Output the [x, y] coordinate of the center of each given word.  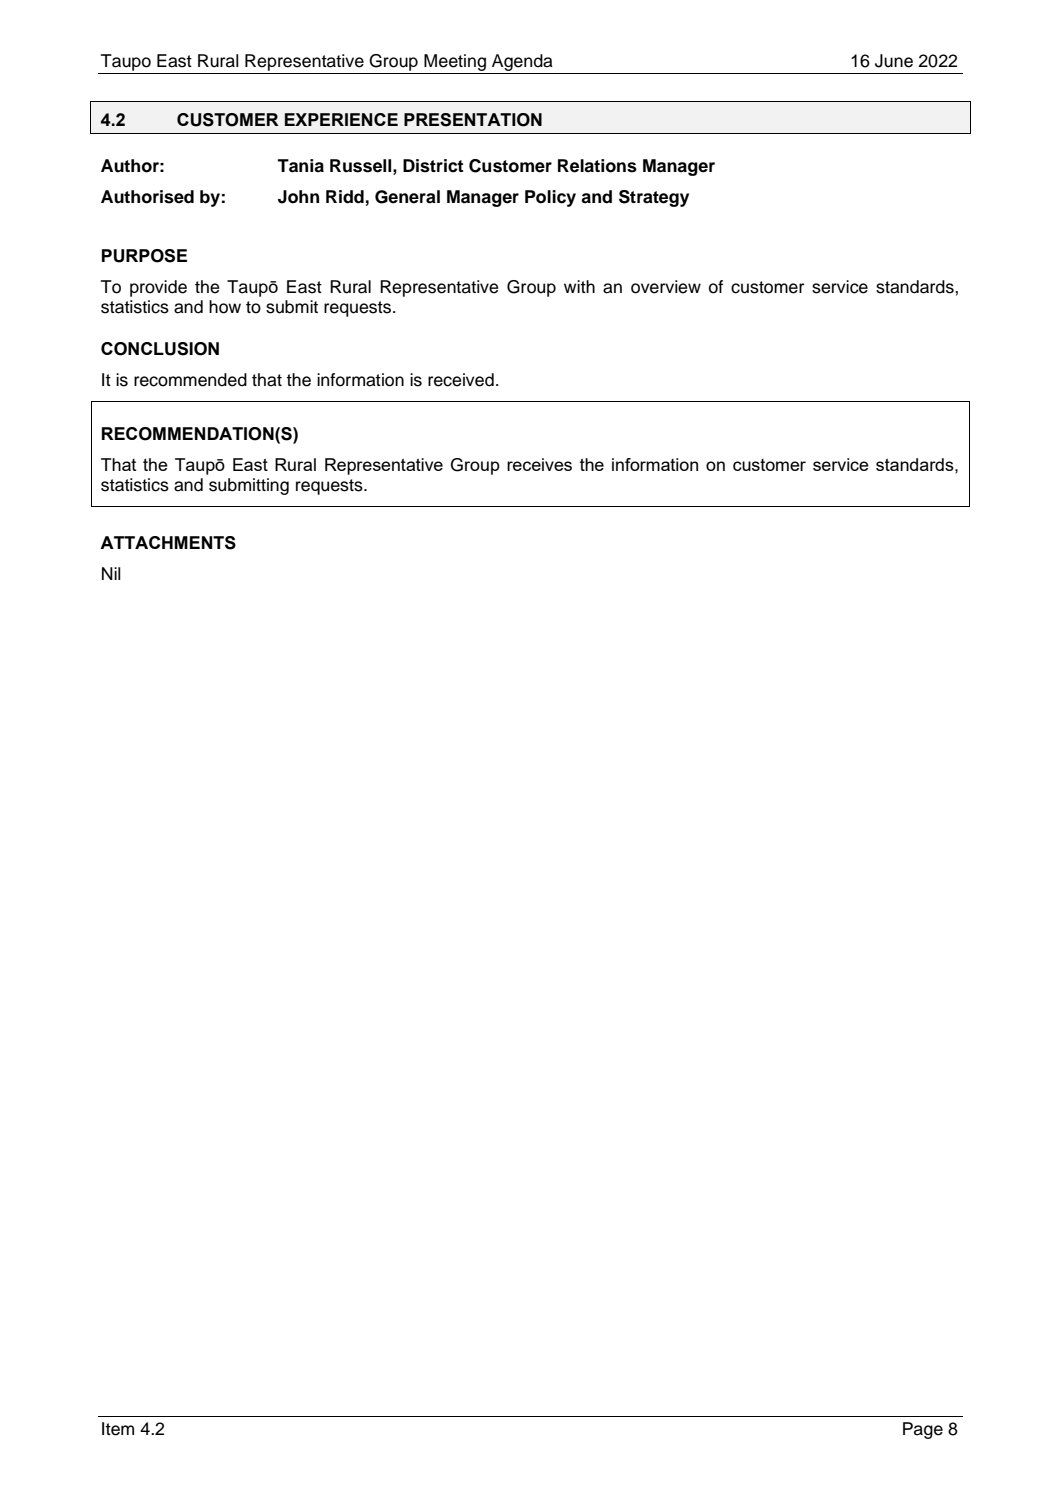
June [894, 61]
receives [539, 464]
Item [118, 1429]
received [461, 380]
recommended [190, 380]
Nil [111, 573]
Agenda [522, 62]
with [579, 286]
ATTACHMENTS [168, 543]
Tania [300, 166]
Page [923, 1430]
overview [666, 287]
